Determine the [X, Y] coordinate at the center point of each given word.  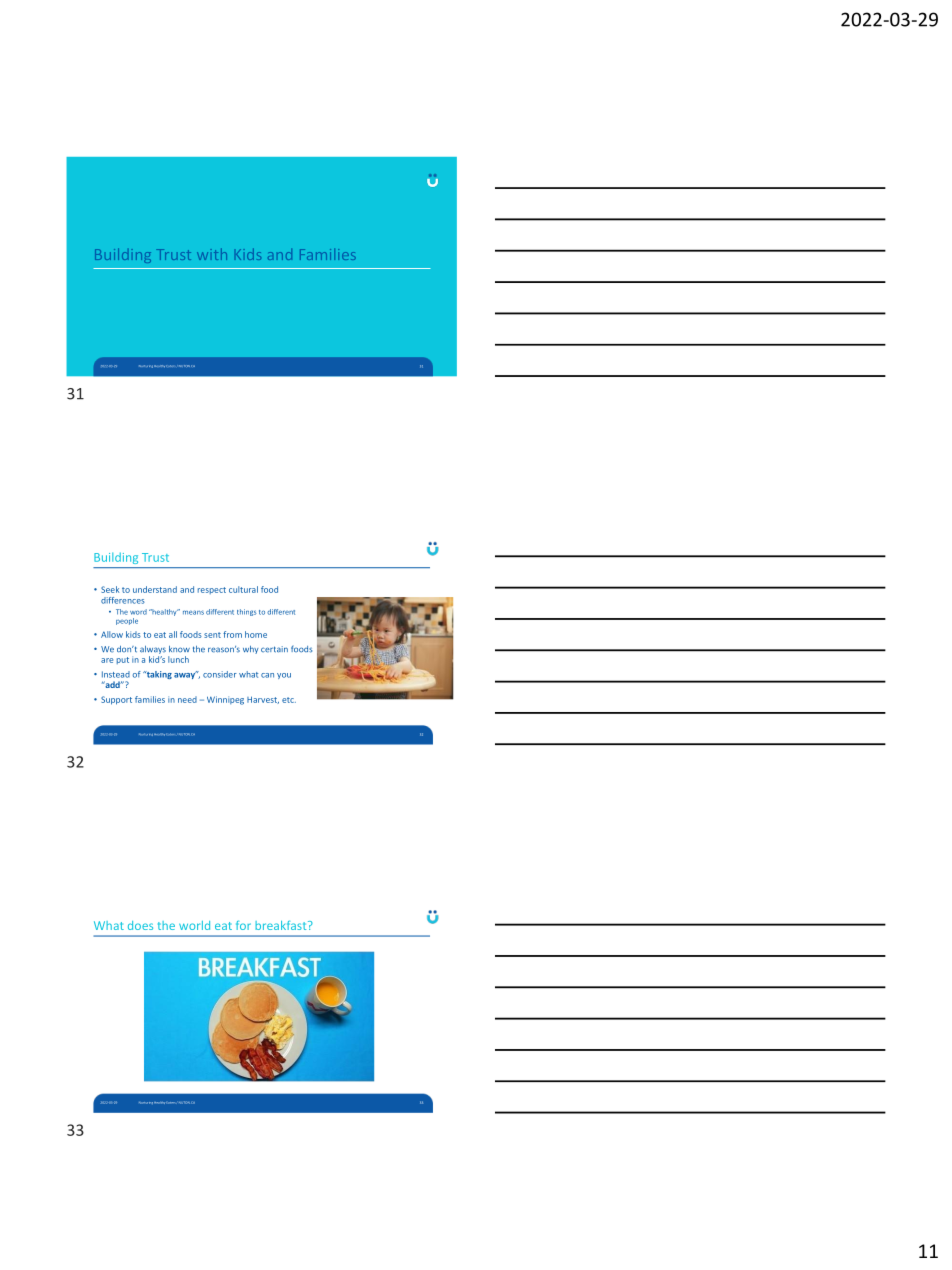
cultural [243, 589]
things [247, 612]
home [256, 634]
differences [123, 600]
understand [155, 589]
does [140, 925]
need [187, 699]
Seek [110, 589]
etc [289, 700]
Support [116, 700]
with [212, 254]
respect [212, 590]
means [193, 612]
